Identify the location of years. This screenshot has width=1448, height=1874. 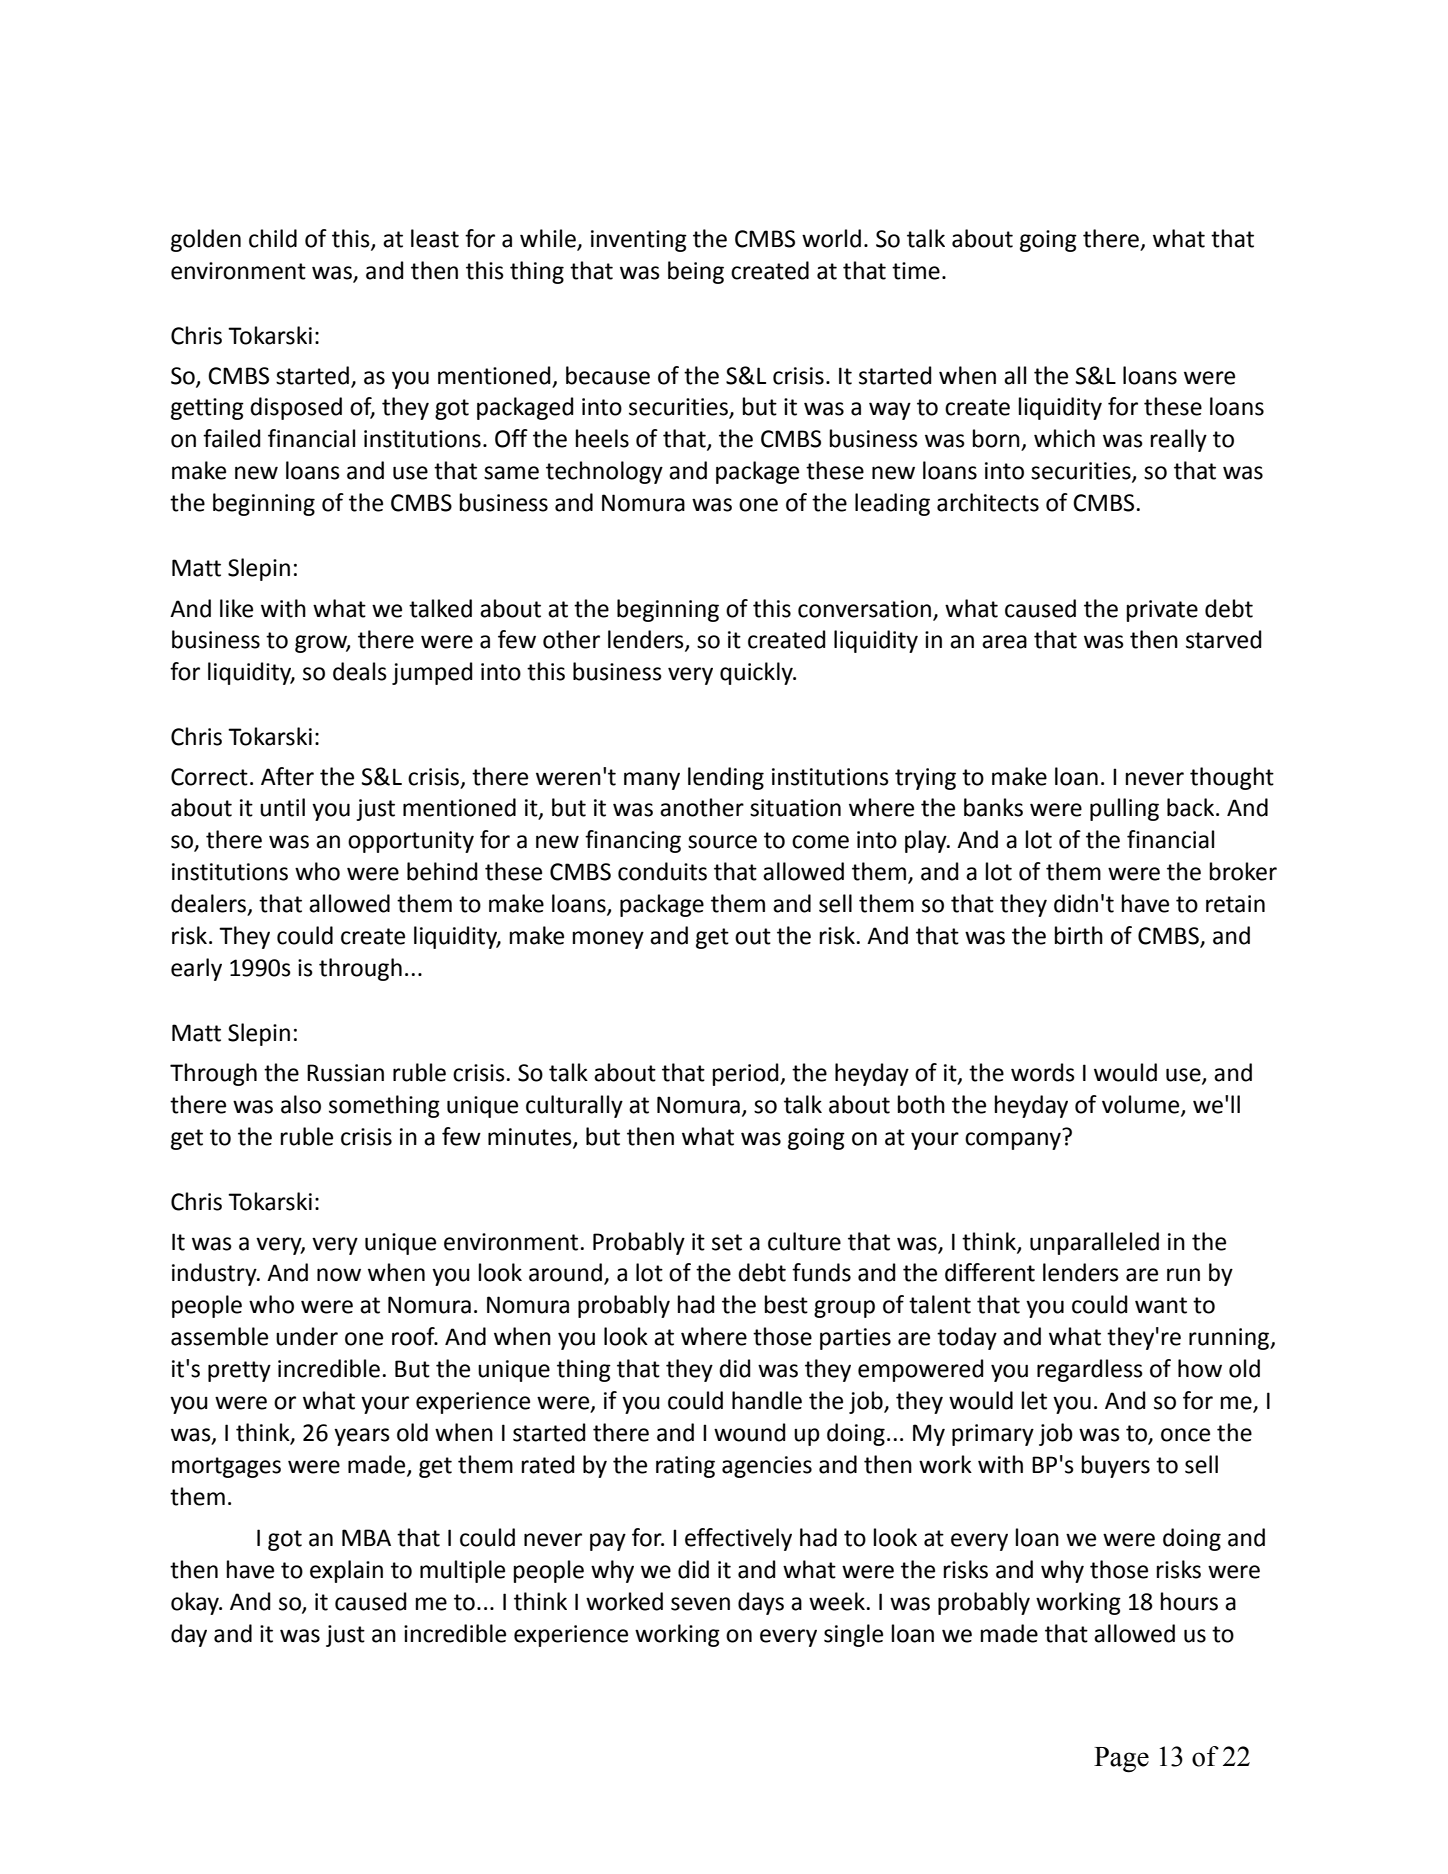
(362, 1437).
